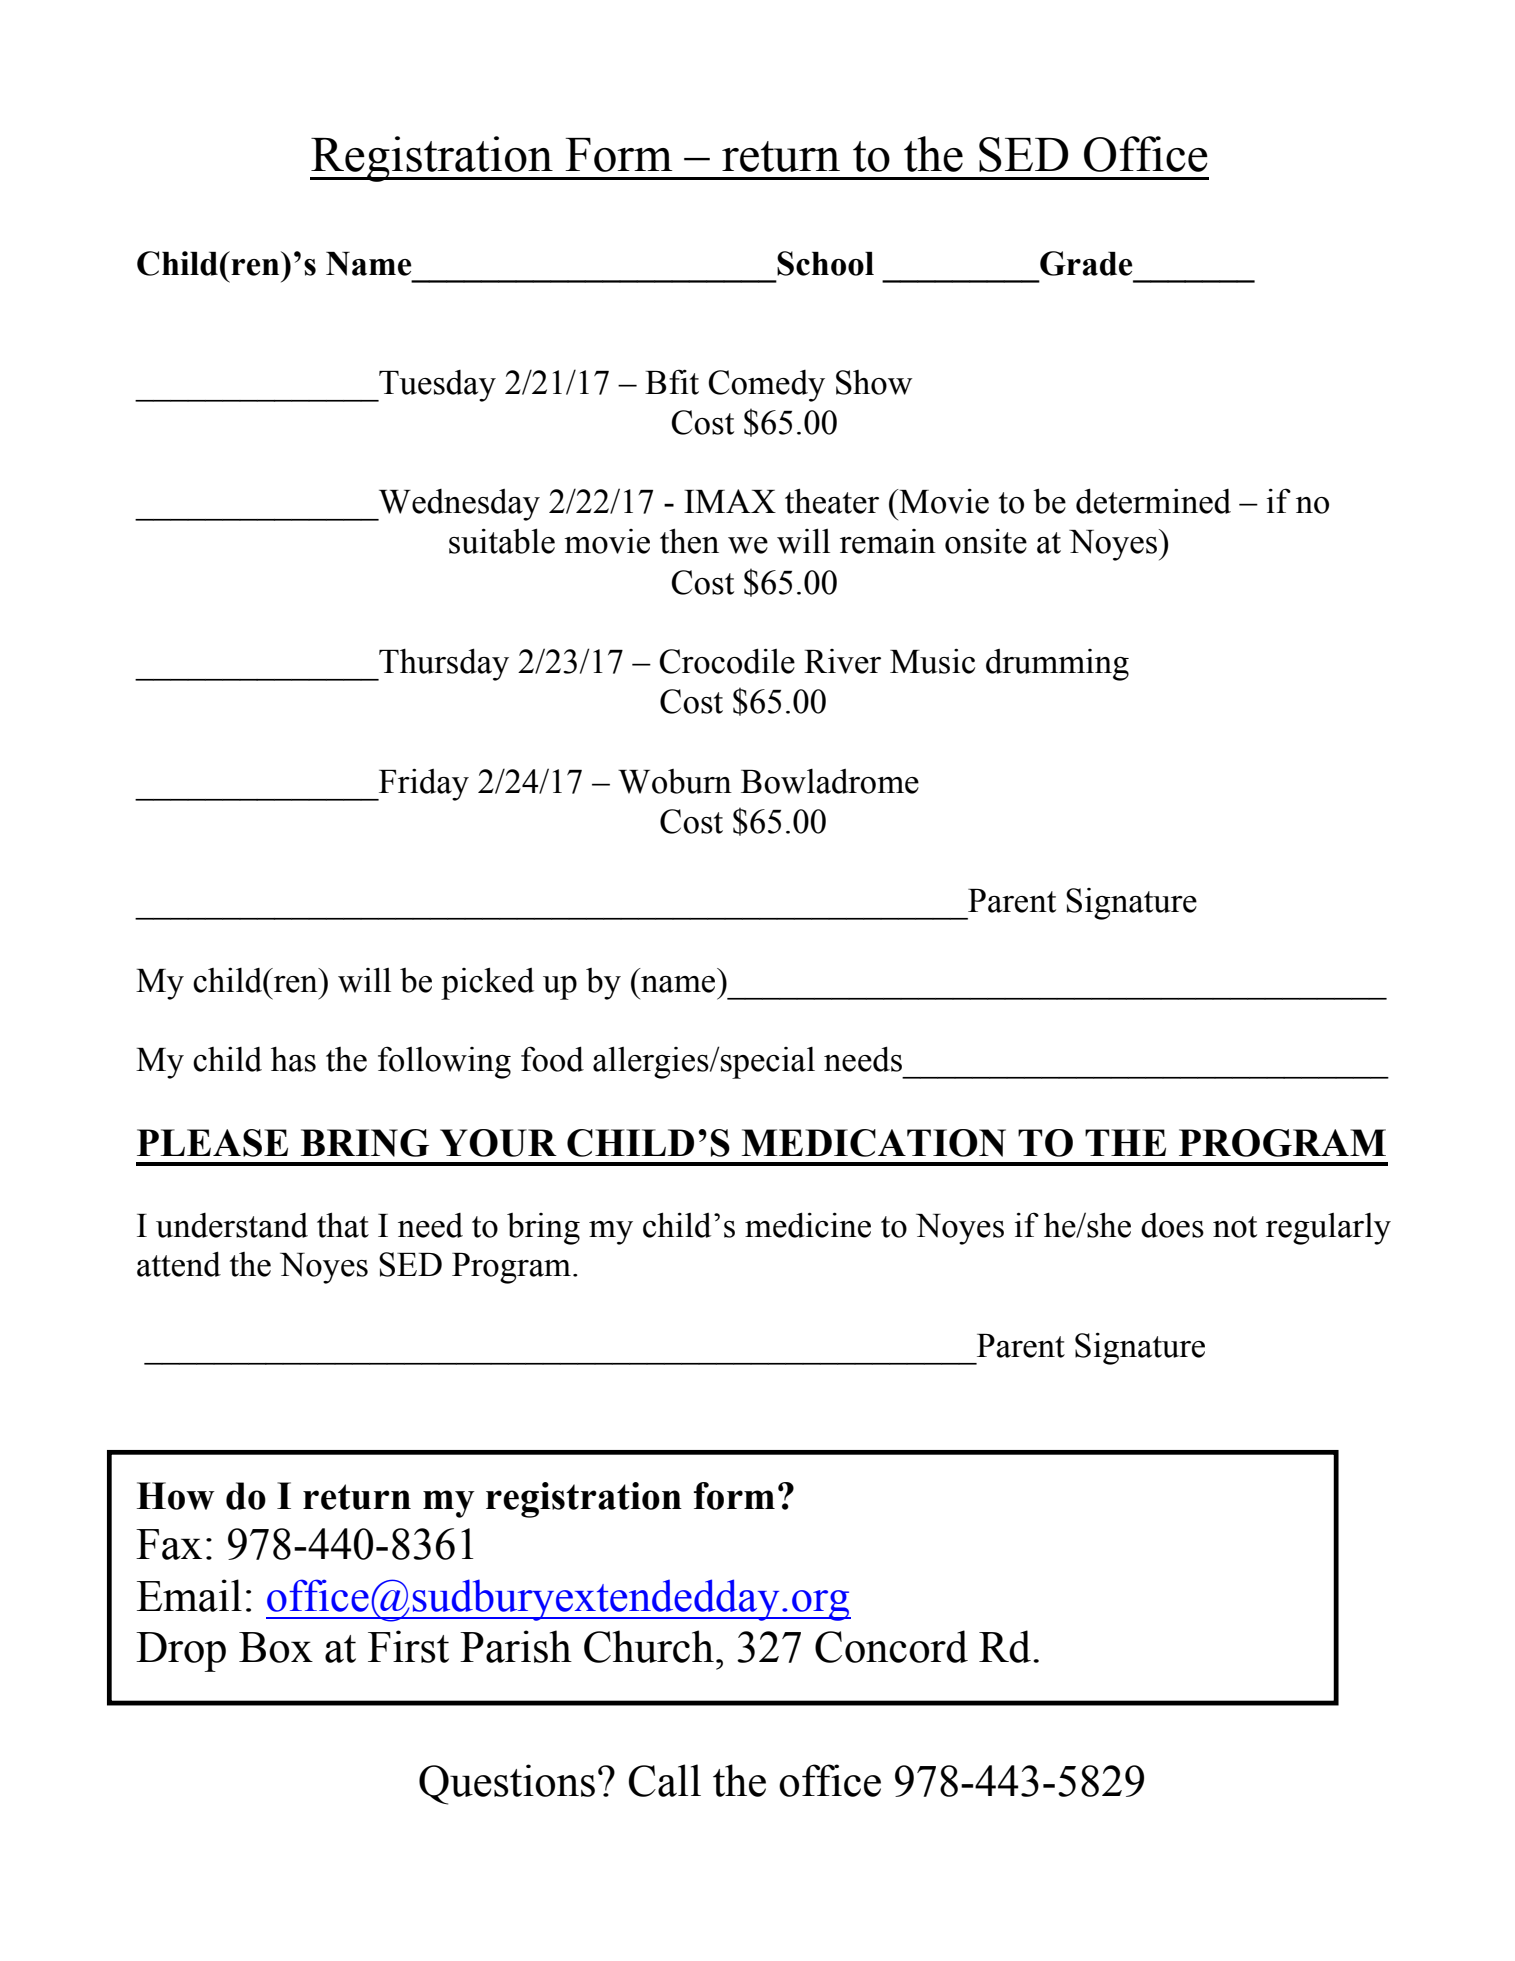 The image size is (1515, 1961). I want to click on does, so click(1172, 1225).
